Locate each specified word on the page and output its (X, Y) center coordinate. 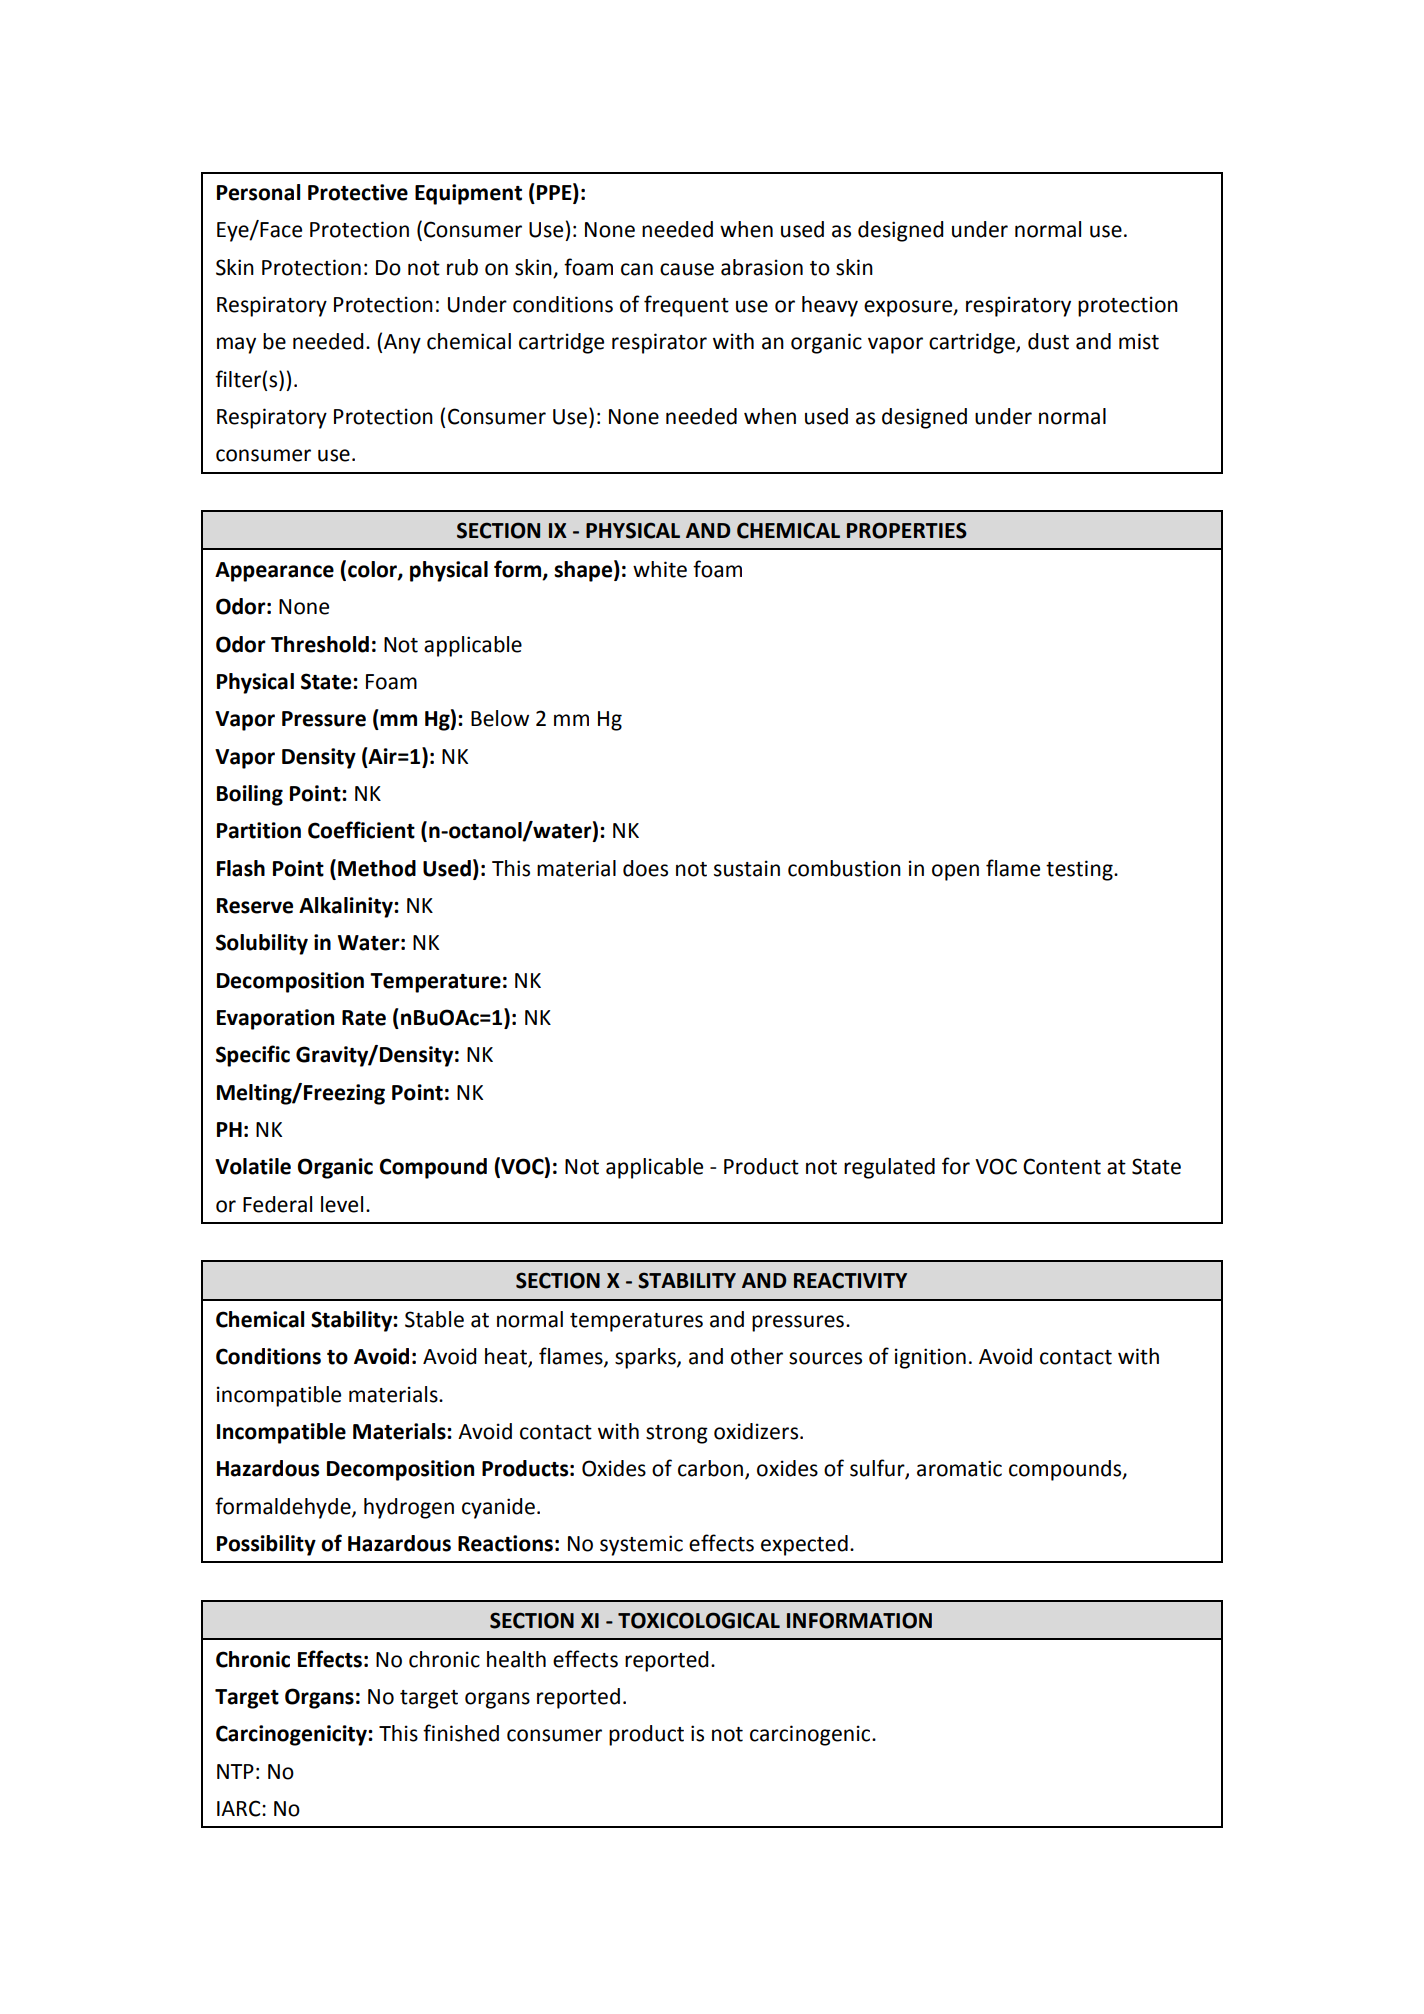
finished (461, 1733)
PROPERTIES (907, 530)
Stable (434, 1319)
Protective (358, 192)
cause (687, 269)
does (645, 868)
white (660, 569)
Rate (364, 1018)
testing (1080, 870)
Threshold (320, 644)
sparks (646, 1358)
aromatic (959, 1468)
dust (1048, 341)
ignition (930, 1358)
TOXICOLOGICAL (699, 1620)
